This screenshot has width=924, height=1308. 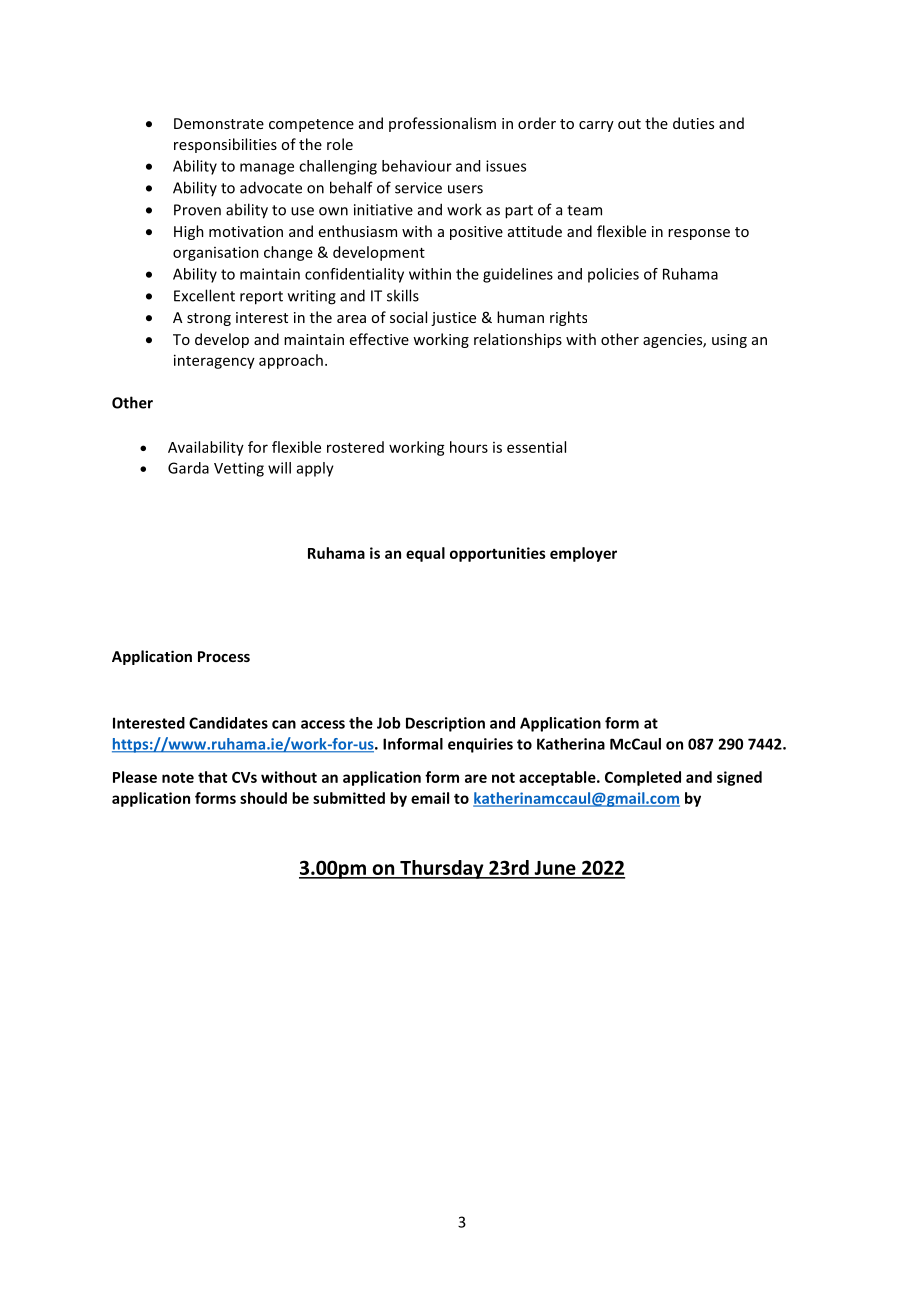 I want to click on Process, so click(x=224, y=656).
